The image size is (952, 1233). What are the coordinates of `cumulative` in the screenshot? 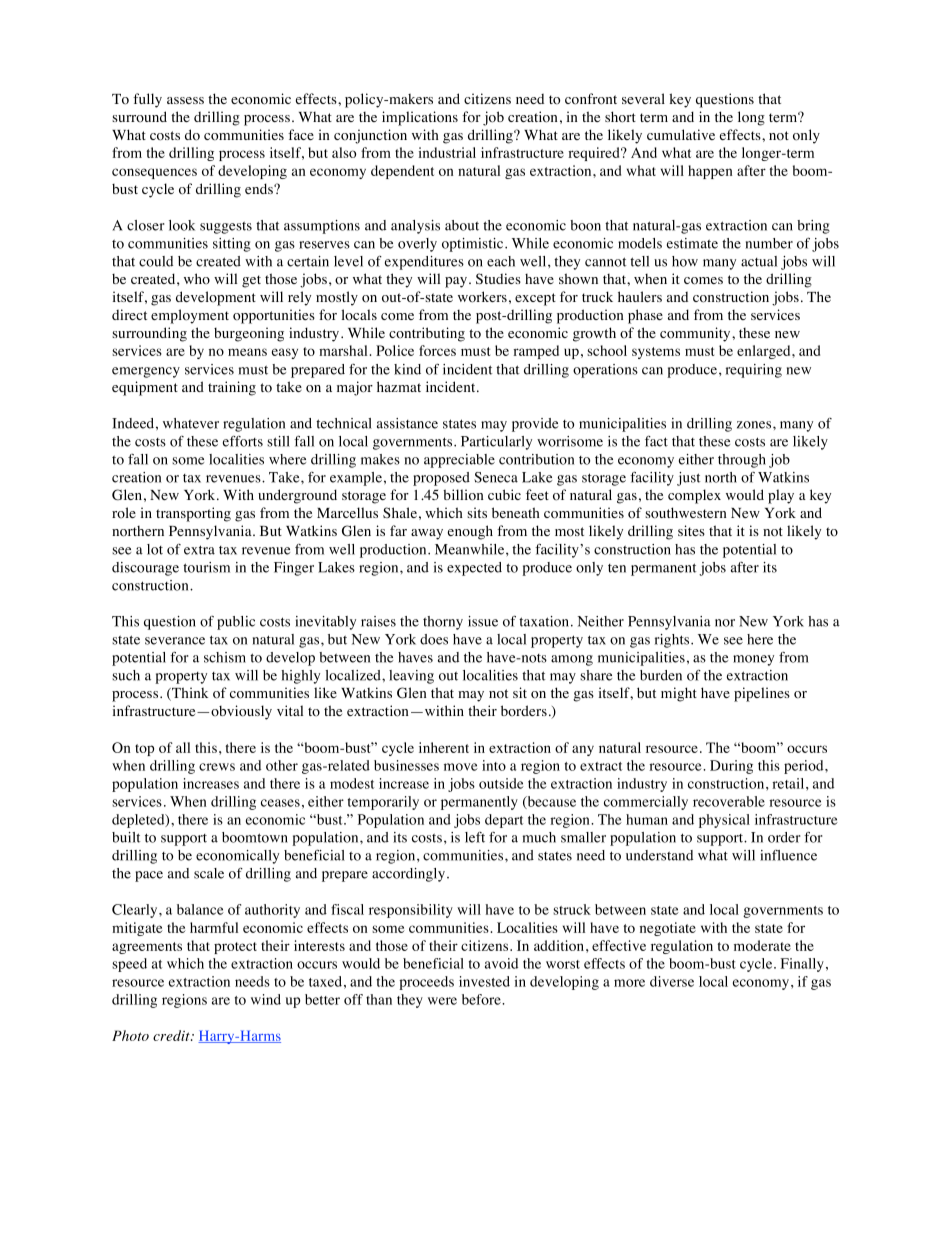 It's located at (681, 134).
